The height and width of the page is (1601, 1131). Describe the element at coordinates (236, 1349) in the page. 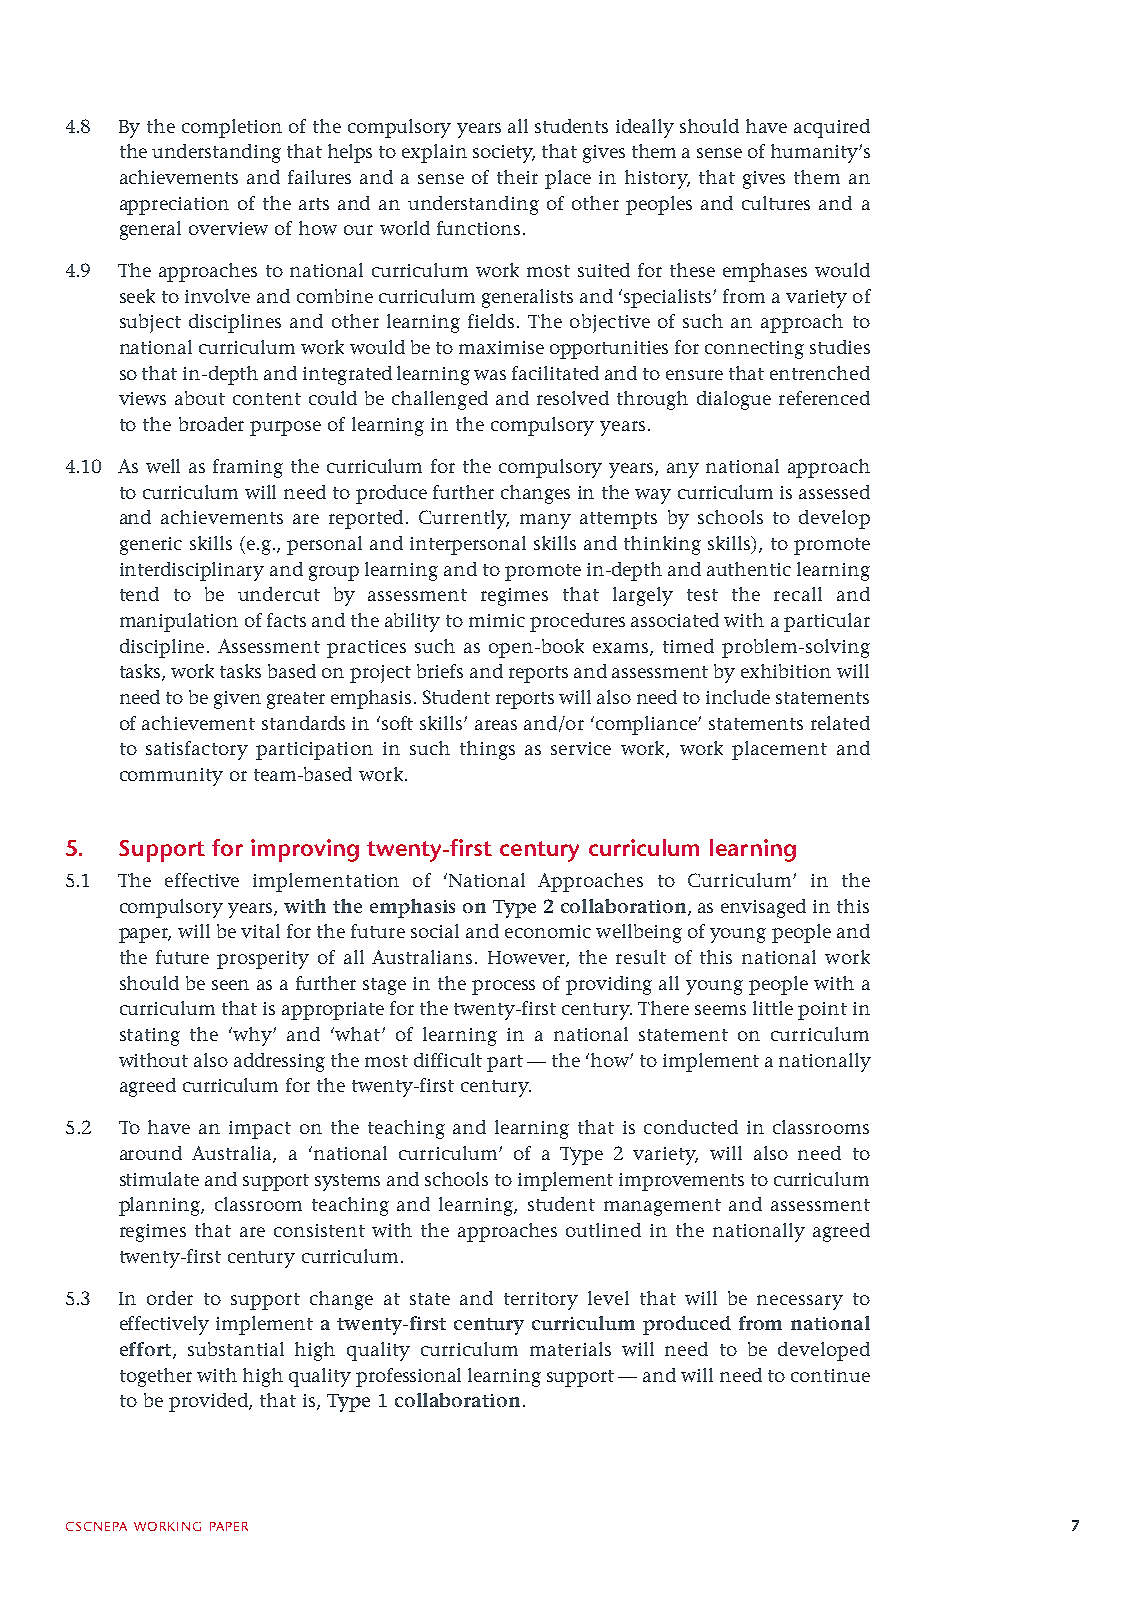

I see `substantial` at that location.
